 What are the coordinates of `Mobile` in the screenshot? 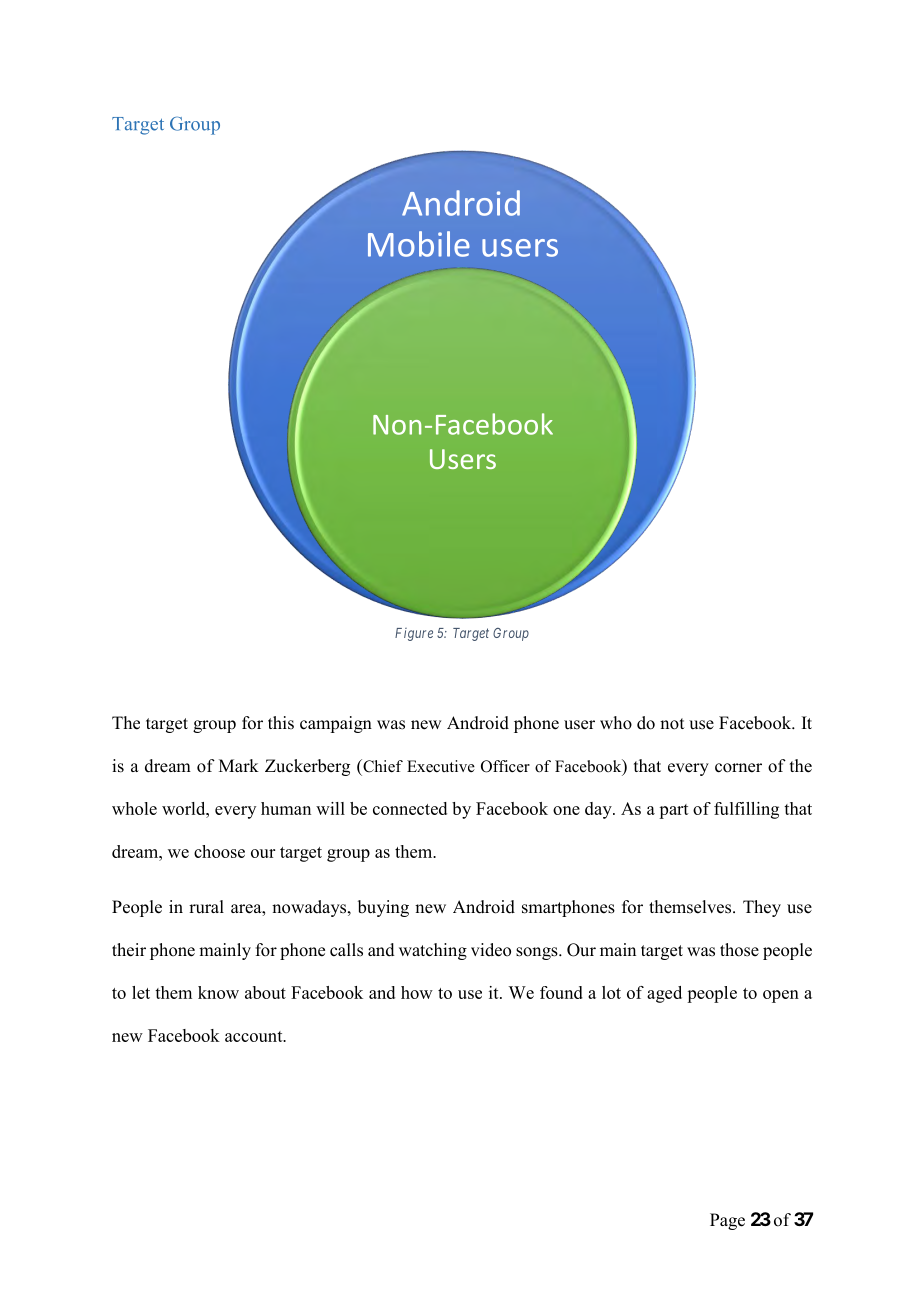 It's located at (419, 244).
